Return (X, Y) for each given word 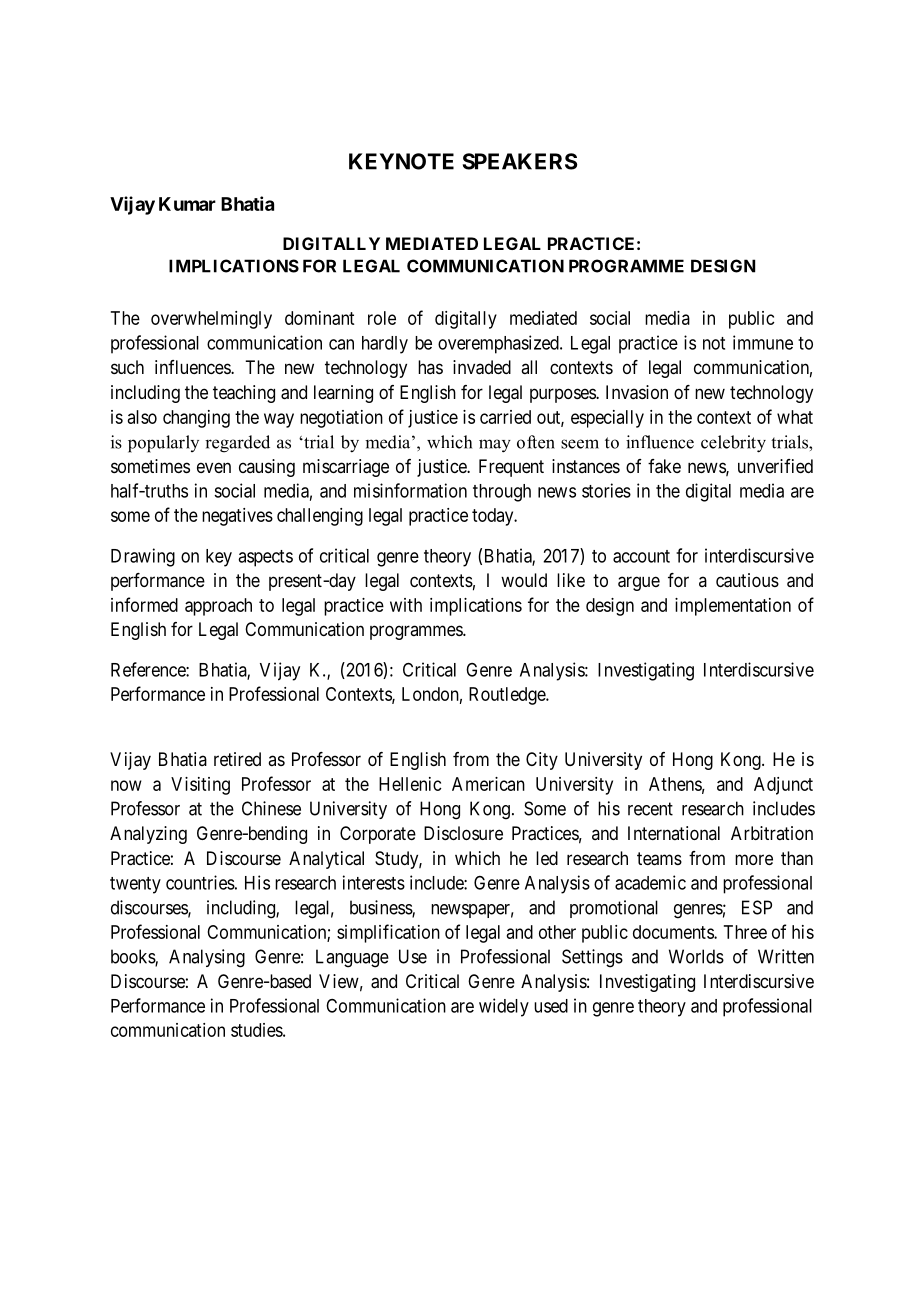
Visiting (200, 786)
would (524, 580)
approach (218, 607)
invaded (482, 367)
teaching (244, 394)
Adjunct (783, 786)
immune (763, 342)
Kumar (187, 204)
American (488, 784)
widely (504, 1007)
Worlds (696, 956)
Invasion (637, 392)
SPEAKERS (520, 161)
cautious (747, 580)
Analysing (207, 958)
